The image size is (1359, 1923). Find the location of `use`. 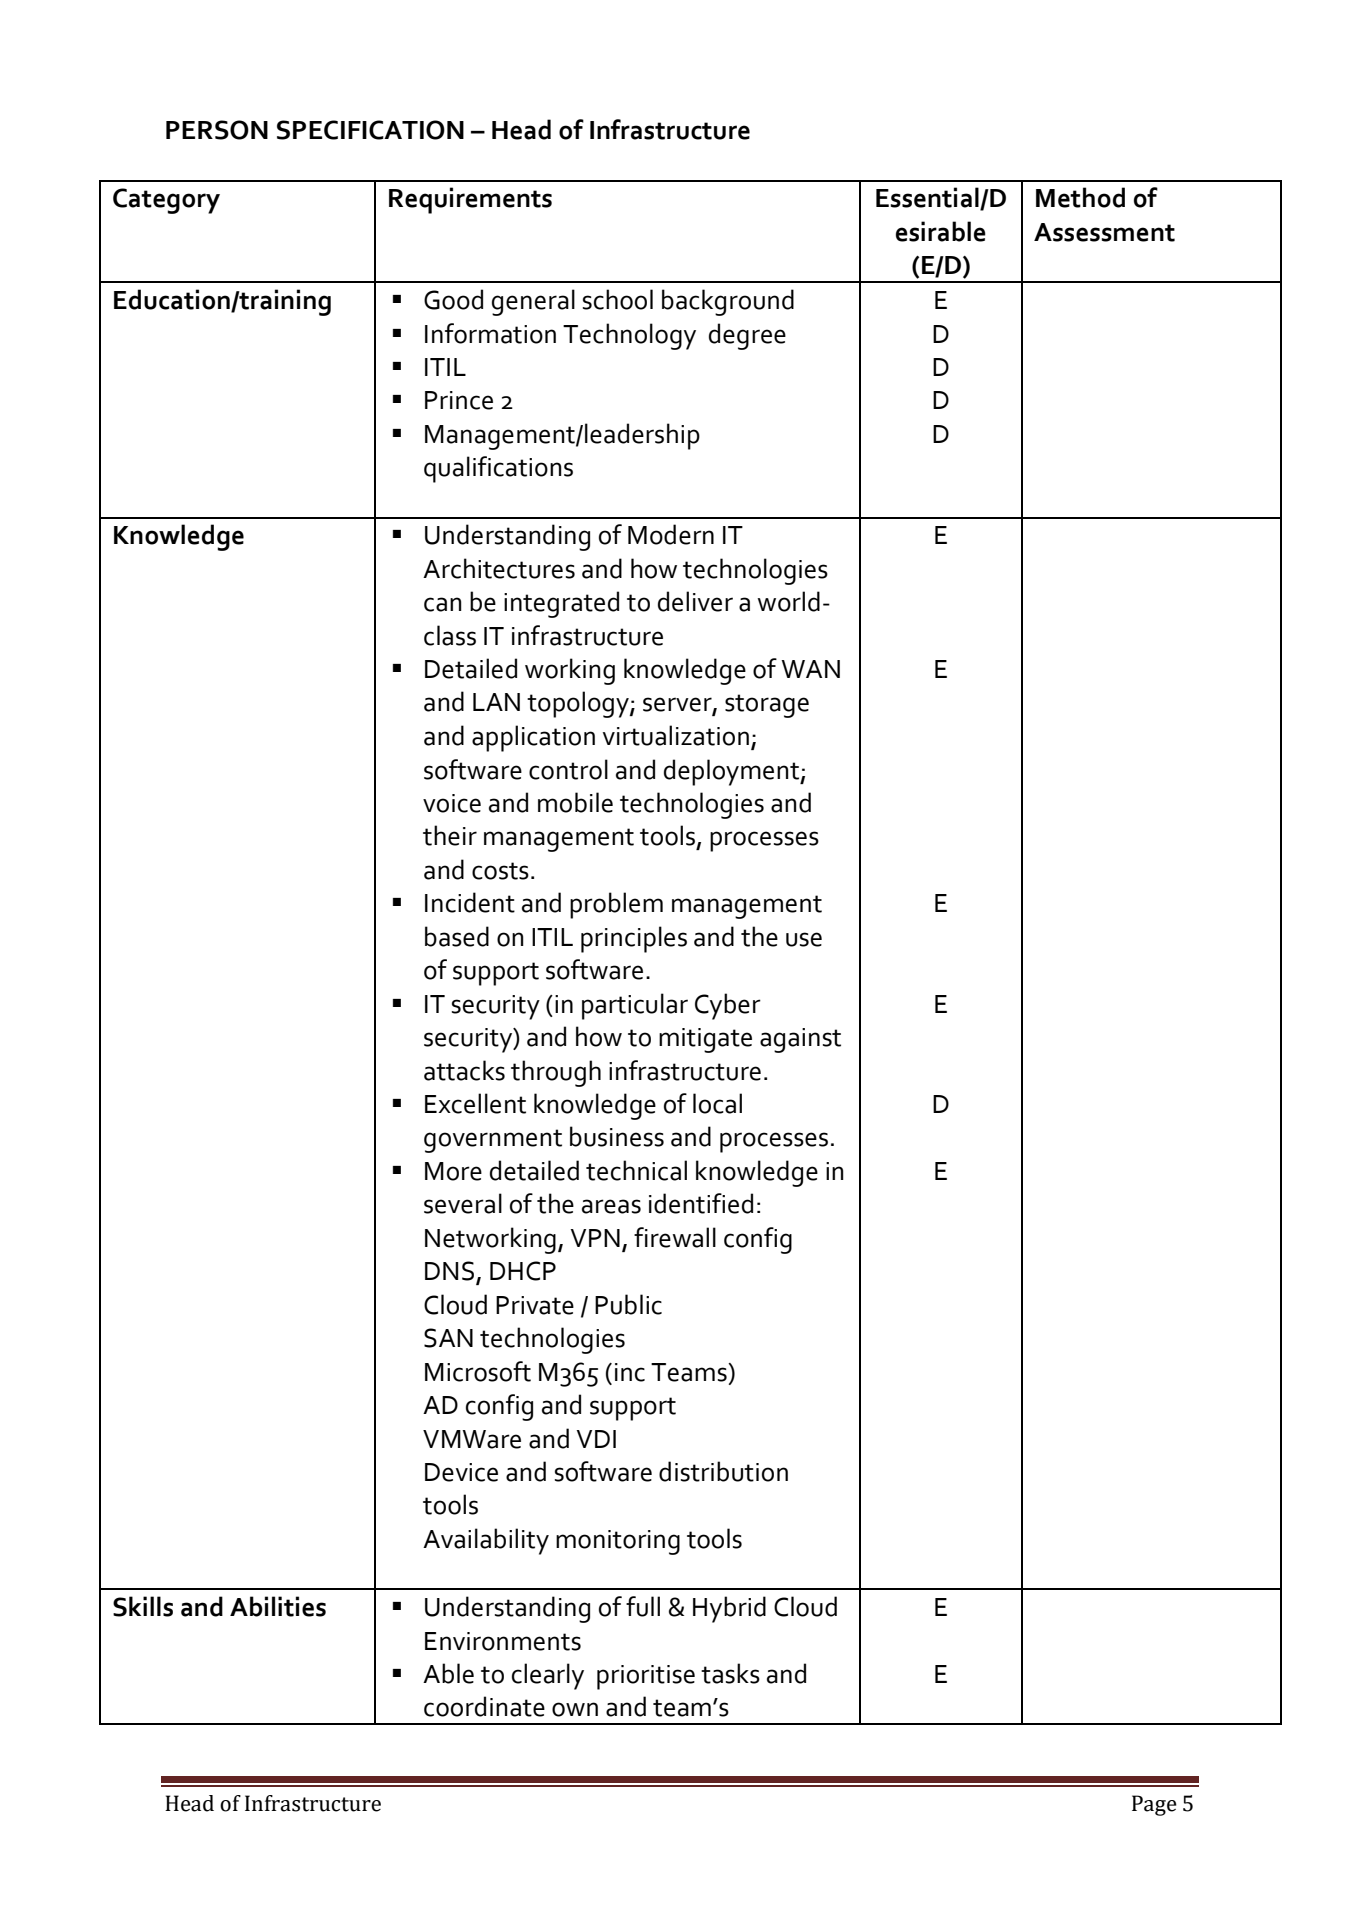

use is located at coordinates (804, 939).
